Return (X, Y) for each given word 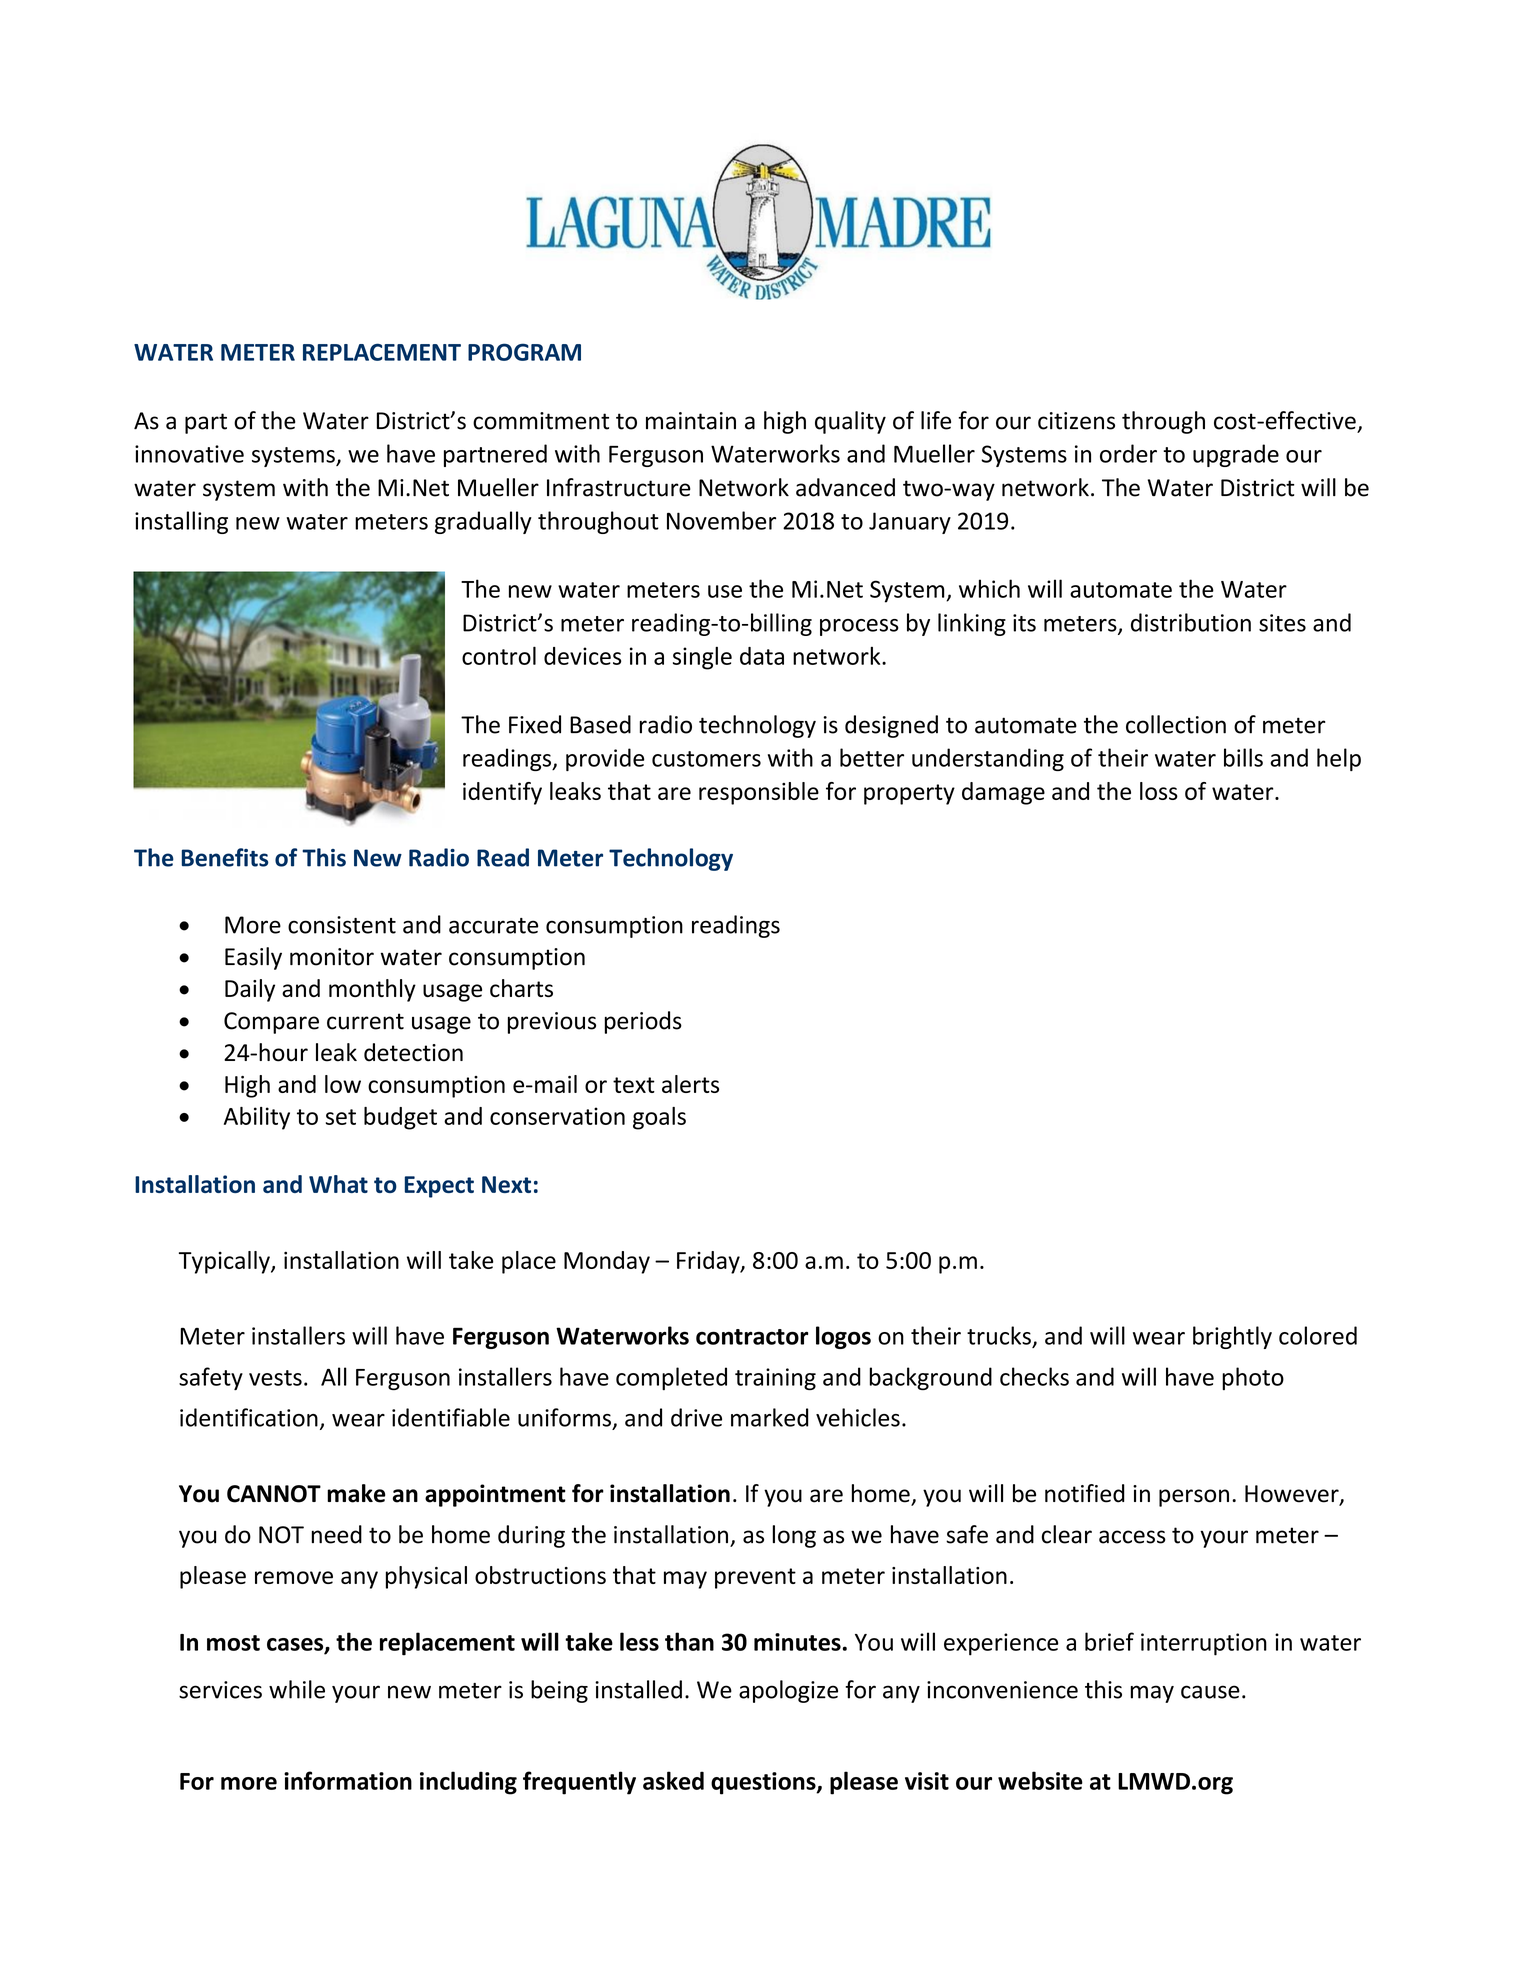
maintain (691, 421)
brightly (1232, 1337)
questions (764, 1783)
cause (1210, 1692)
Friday (709, 1262)
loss (1159, 791)
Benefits (225, 857)
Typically (225, 1262)
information (348, 1780)
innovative (189, 454)
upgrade (1236, 455)
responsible (759, 793)
